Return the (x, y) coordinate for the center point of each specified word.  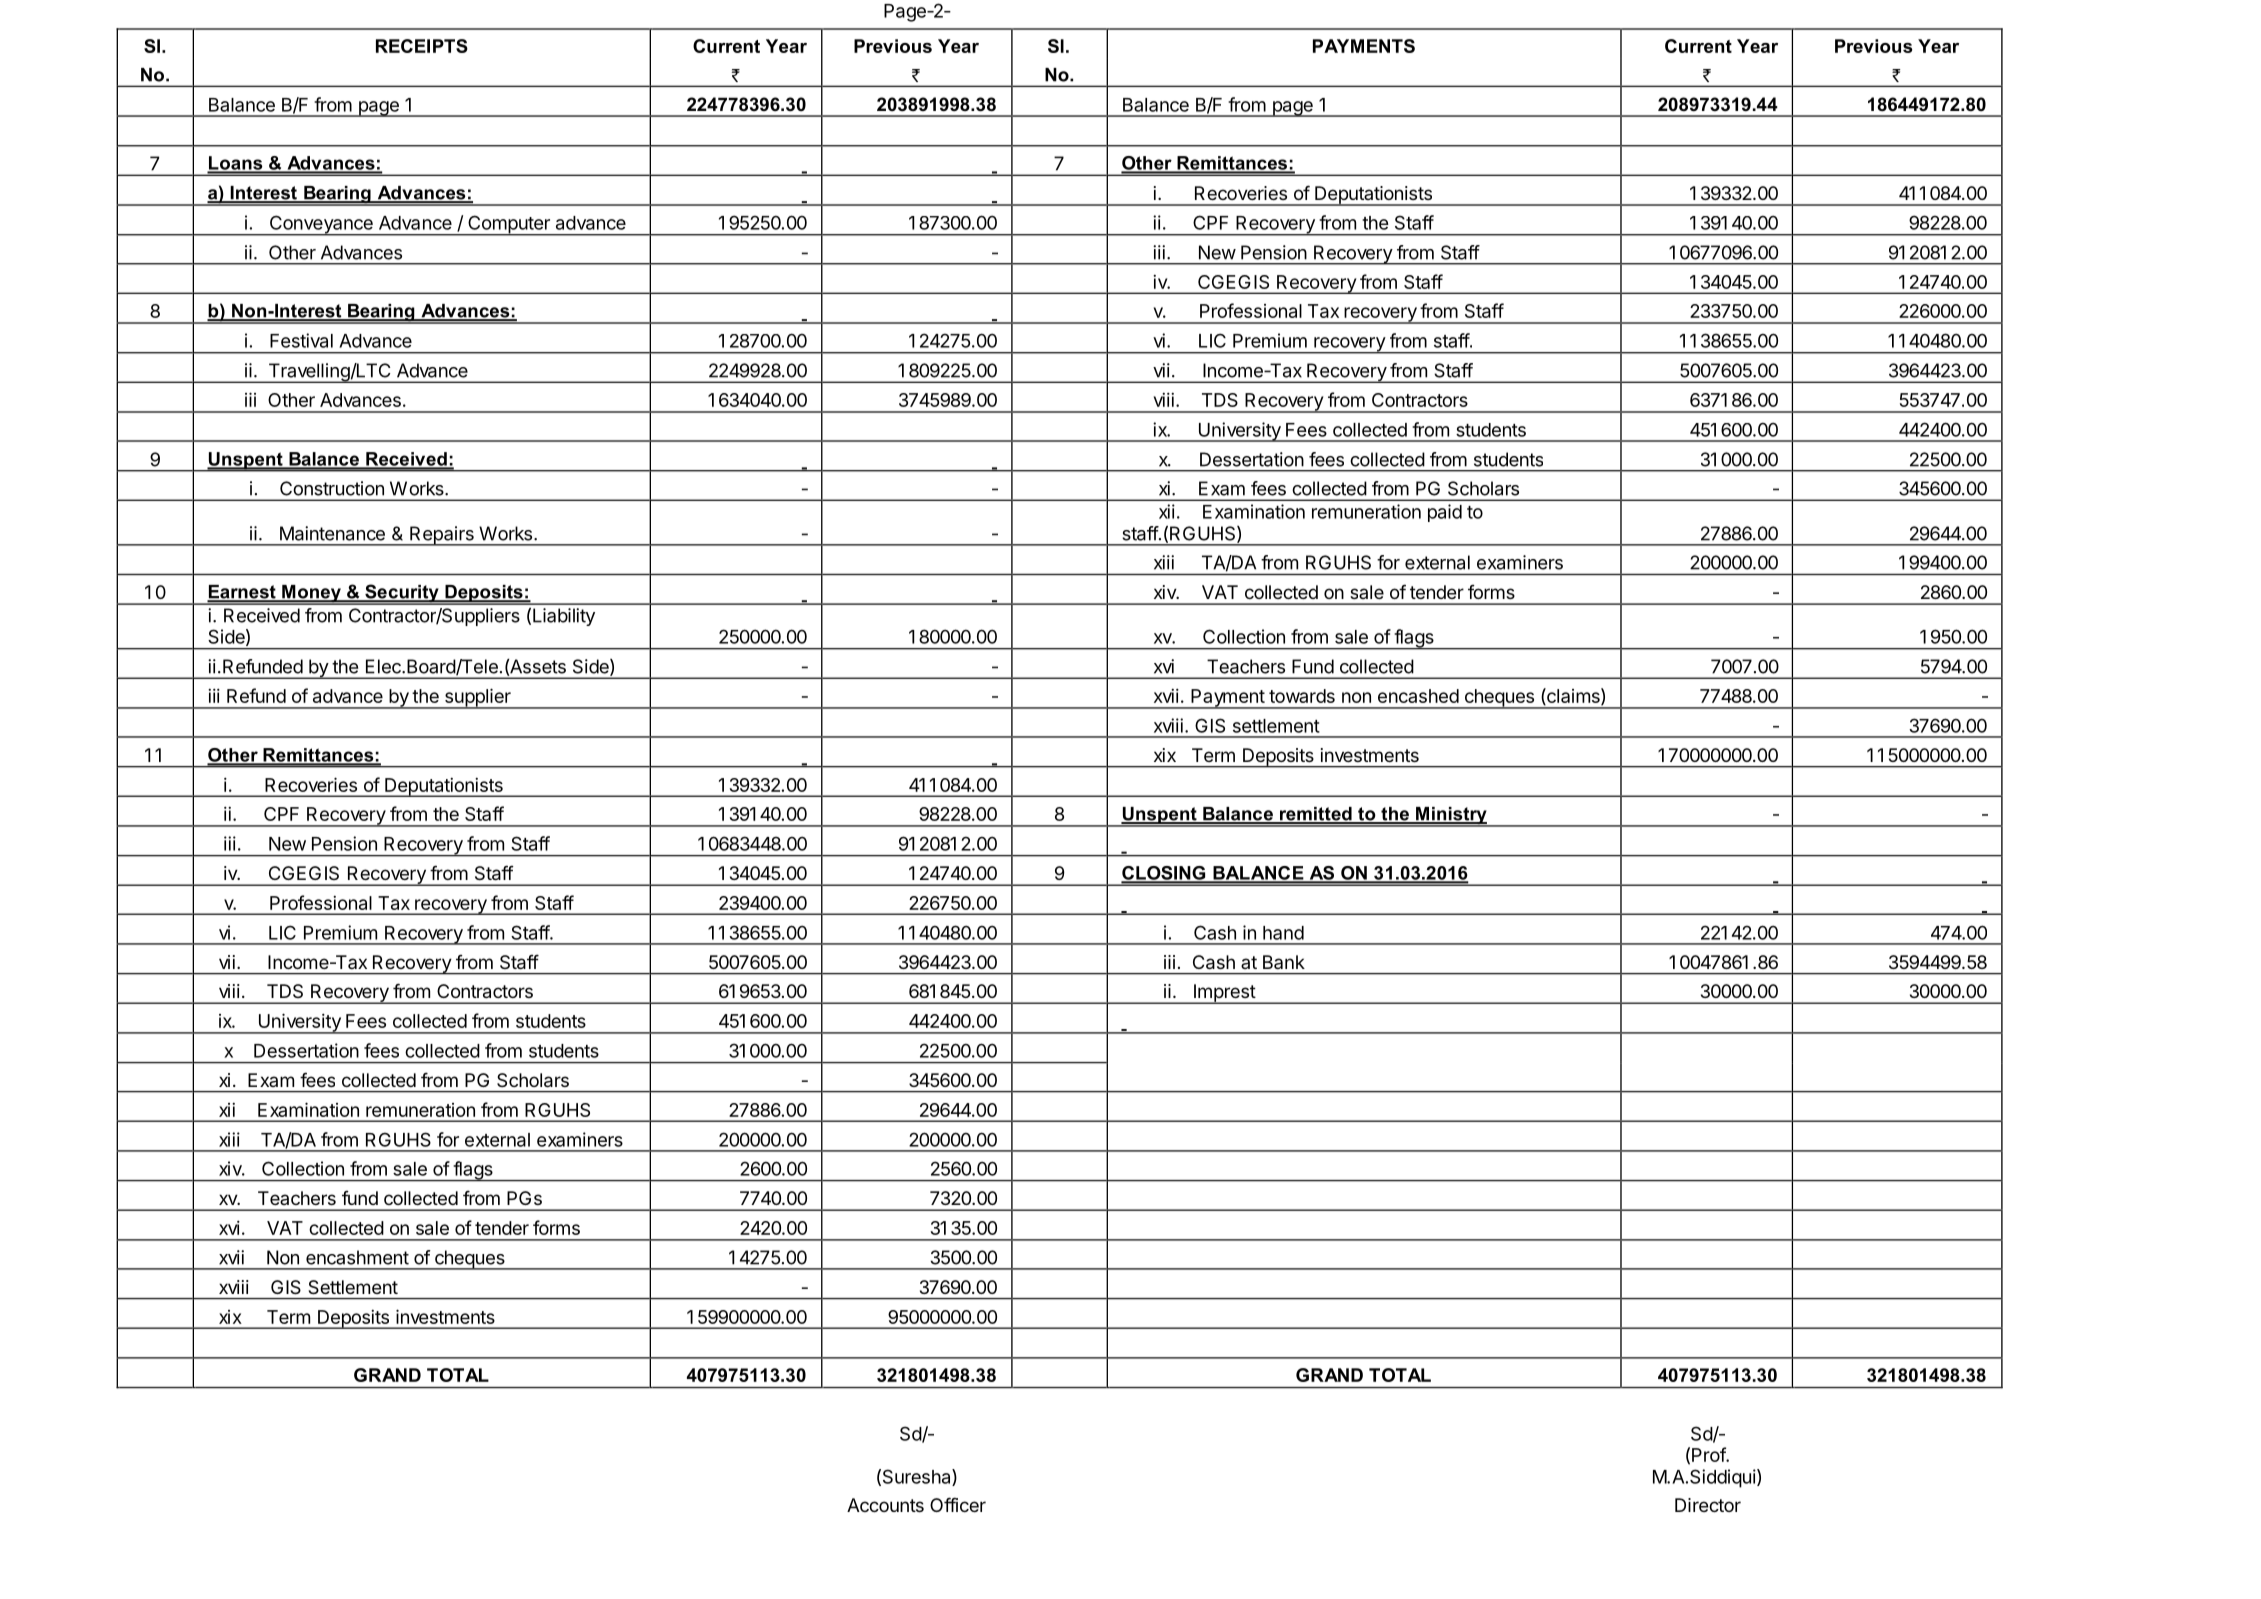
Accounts (885, 1505)
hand (1283, 933)
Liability (564, 617)
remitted (1316, 815)
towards (1302, 696)
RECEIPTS (422, 46)
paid (1445, 513)
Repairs (442, 536)
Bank (1284, 962)
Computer (509, 225)
